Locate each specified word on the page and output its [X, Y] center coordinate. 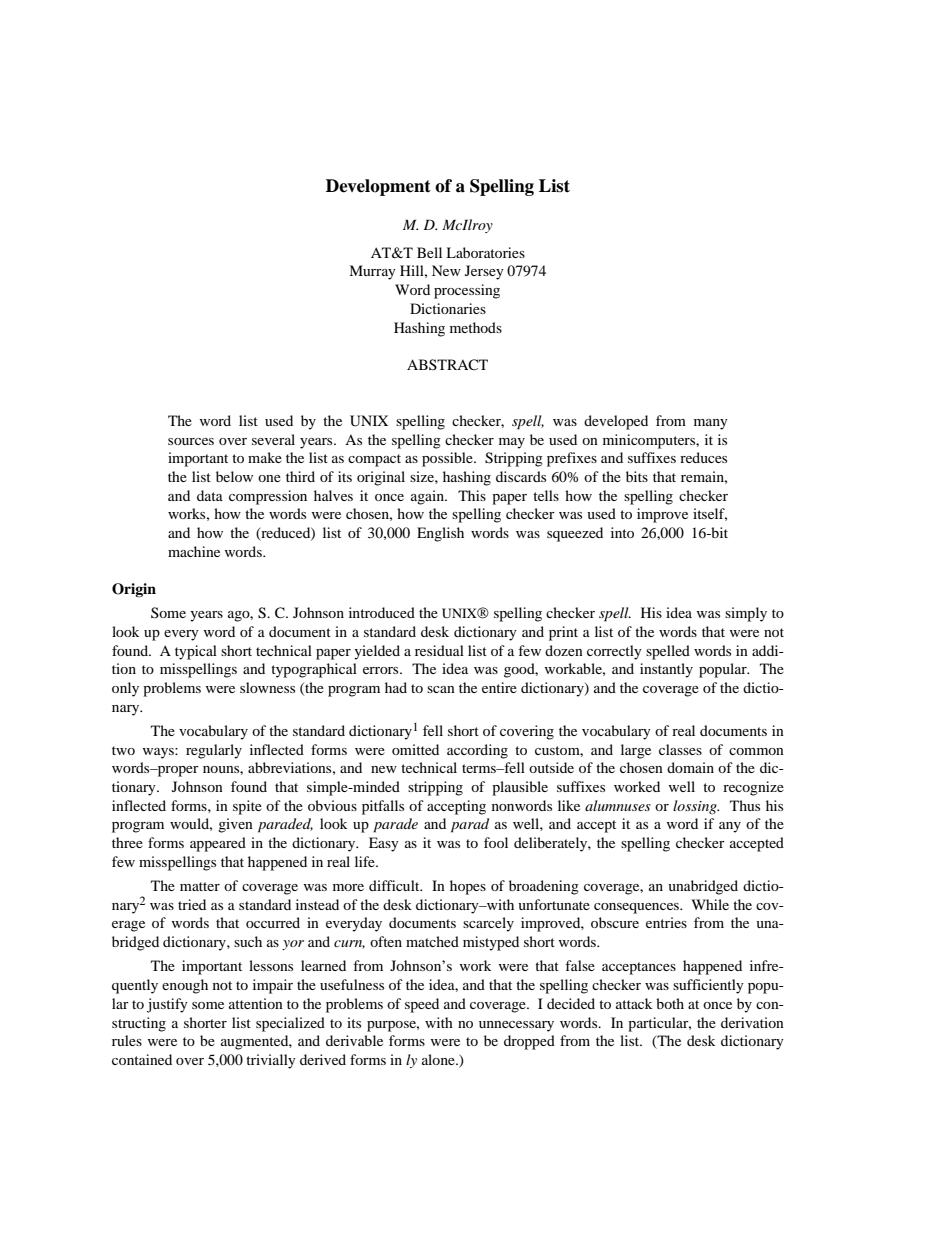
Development [378, 187]
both [670, 1003]
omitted [415, 749]
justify [167, 1005]
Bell [429, 252]
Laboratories [485, 252]
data [210, 495]
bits [637, 476]
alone [439, 1059]
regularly [214, 751]
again [429, 497]
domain [690, 767]
